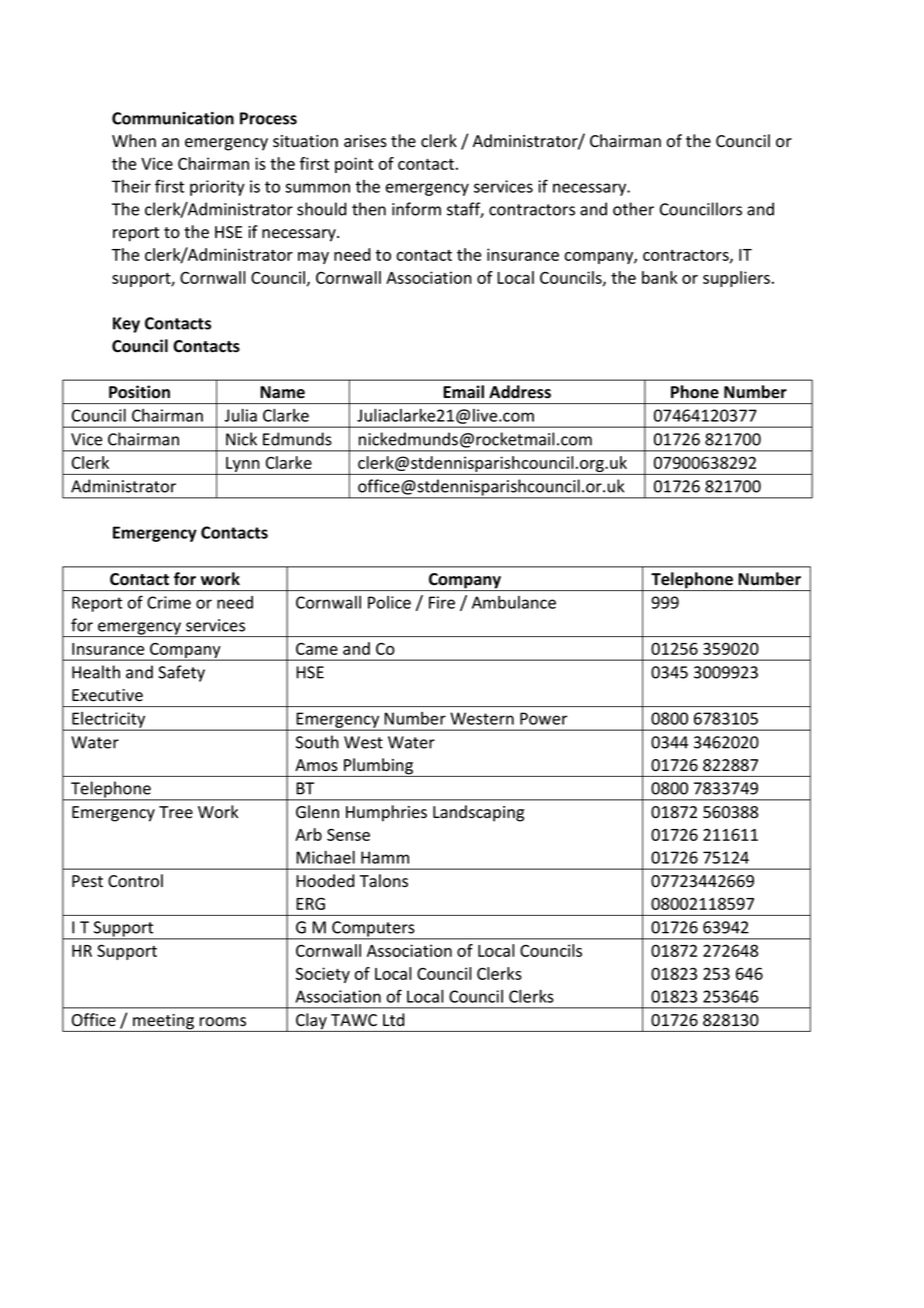 The image size is (924, 1308). Describe the element at coordinates (163, 1023) in the screenshot. I see `meeting` at that location.
